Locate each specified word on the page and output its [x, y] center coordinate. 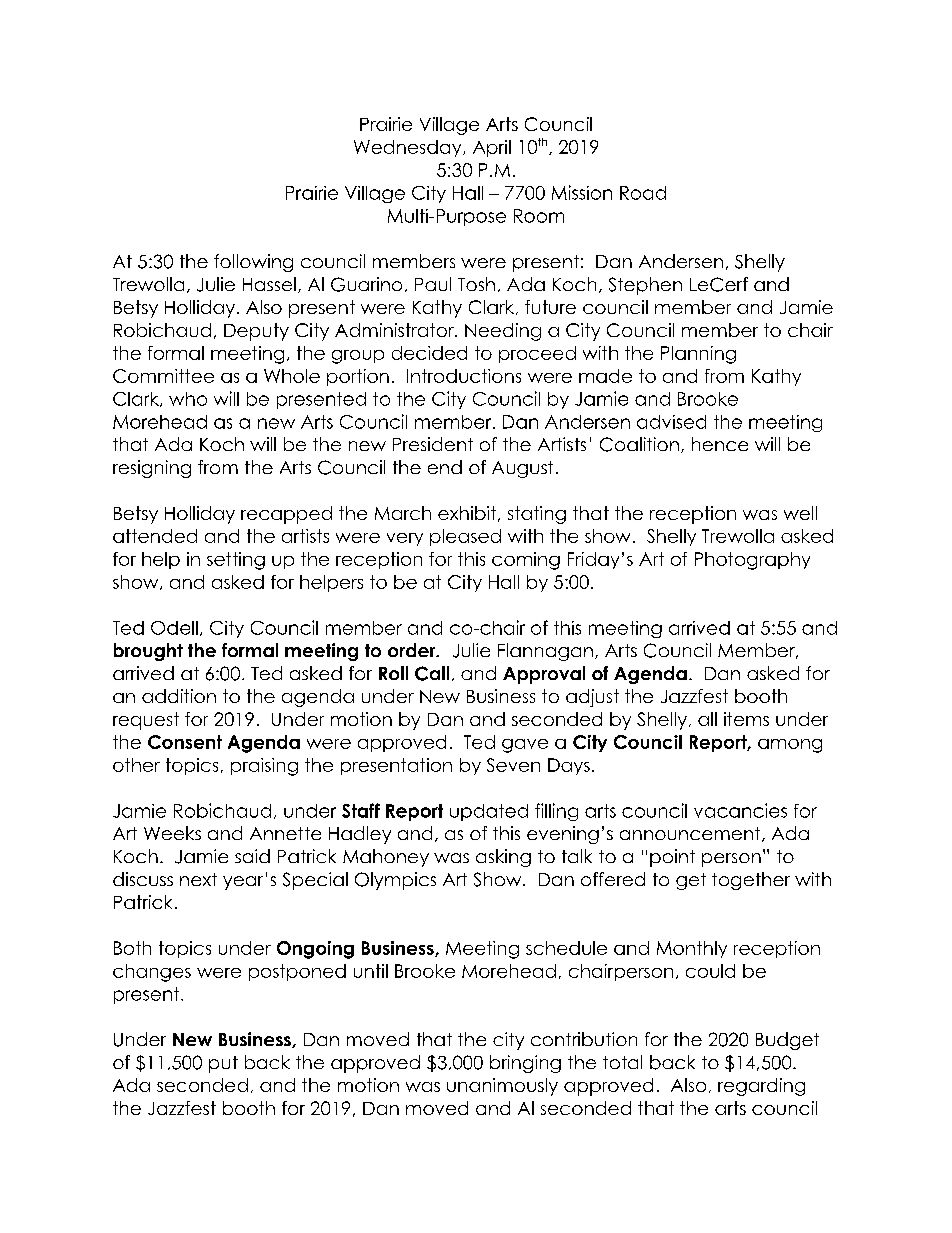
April [492, 148]
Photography [752, 561]
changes [152, 973]
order [413, 650]
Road [643, 193]
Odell [174, 628]
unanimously [502, 1087]
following [253, 263]
